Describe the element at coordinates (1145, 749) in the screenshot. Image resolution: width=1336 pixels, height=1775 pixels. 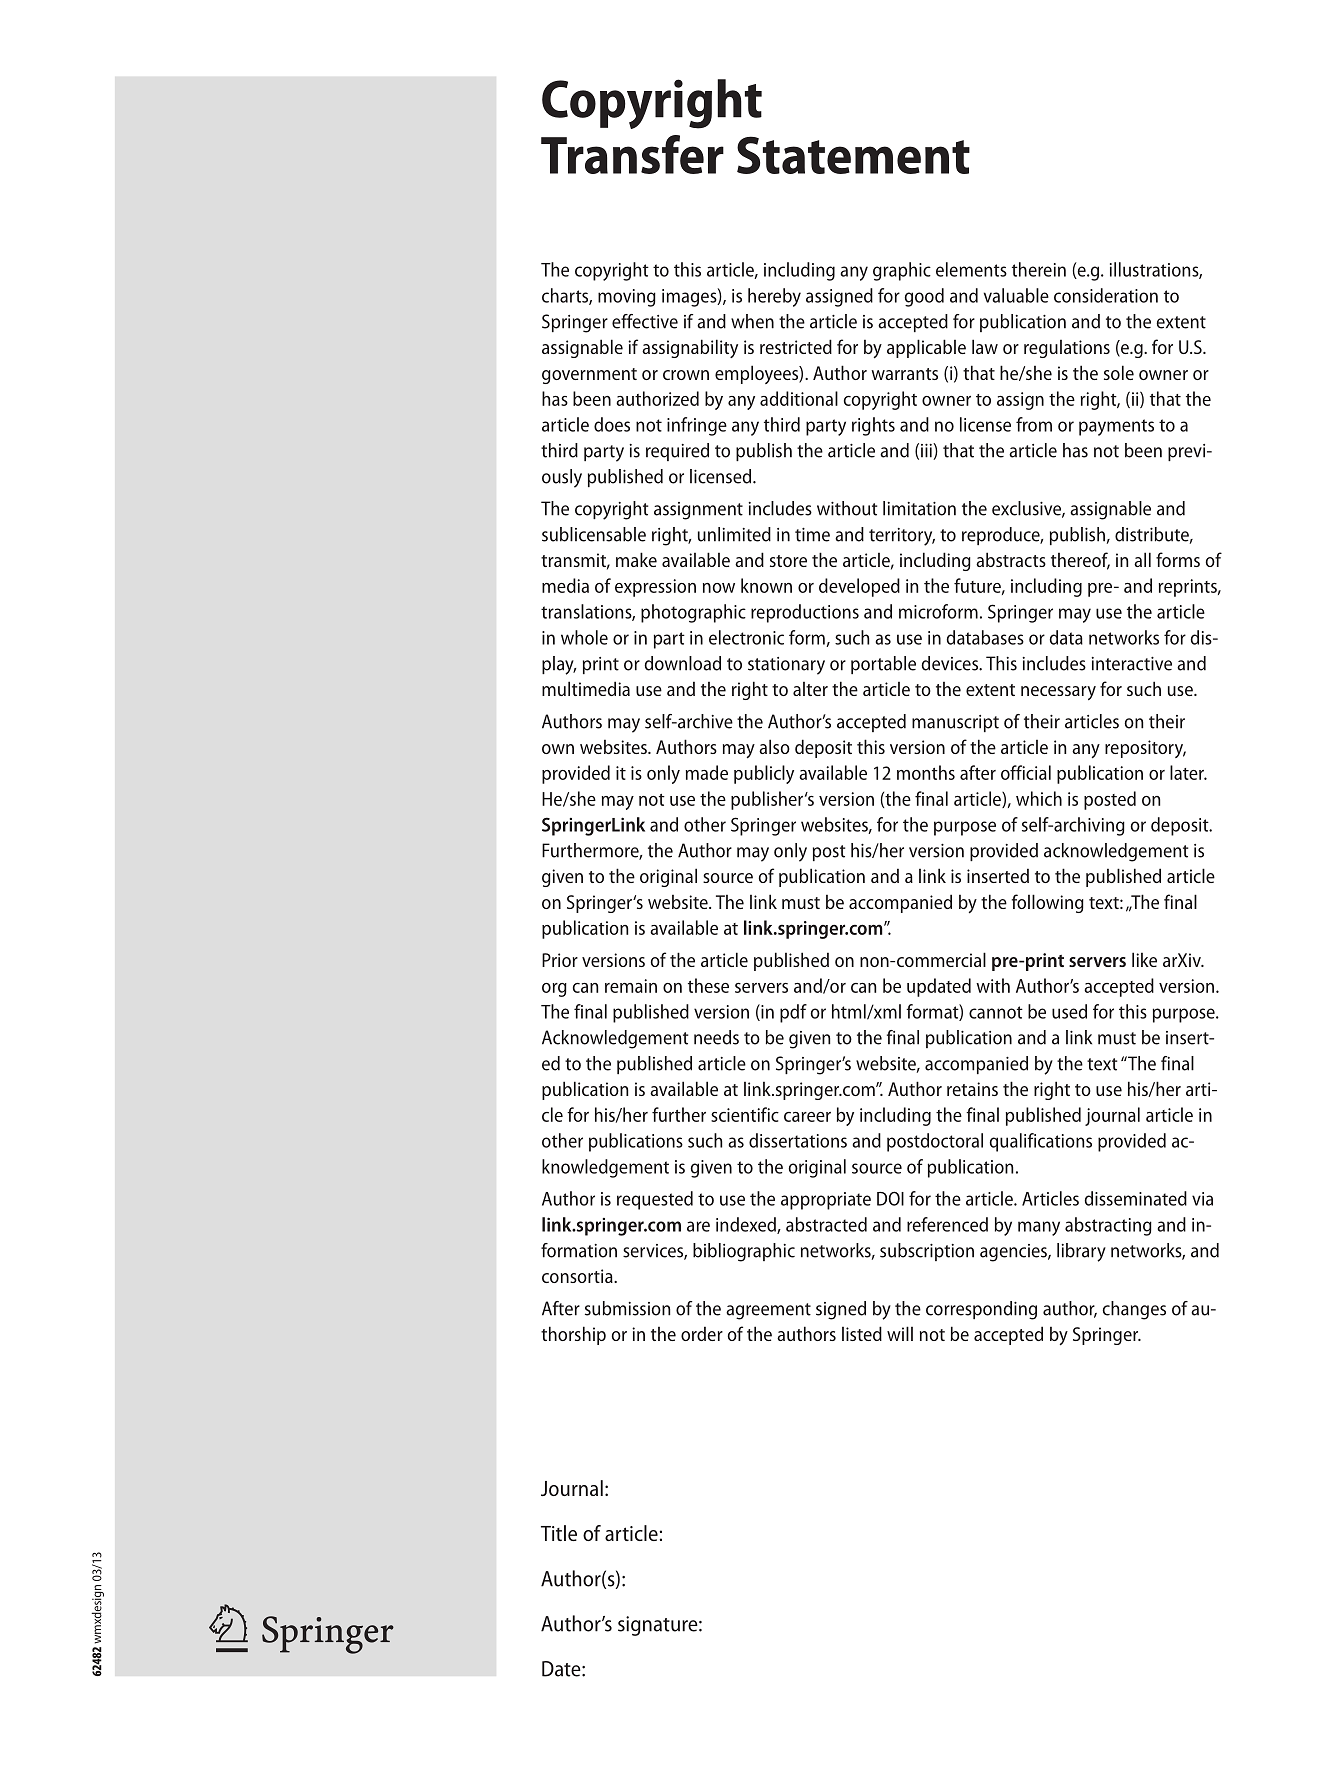
I see `repository` at that location.
